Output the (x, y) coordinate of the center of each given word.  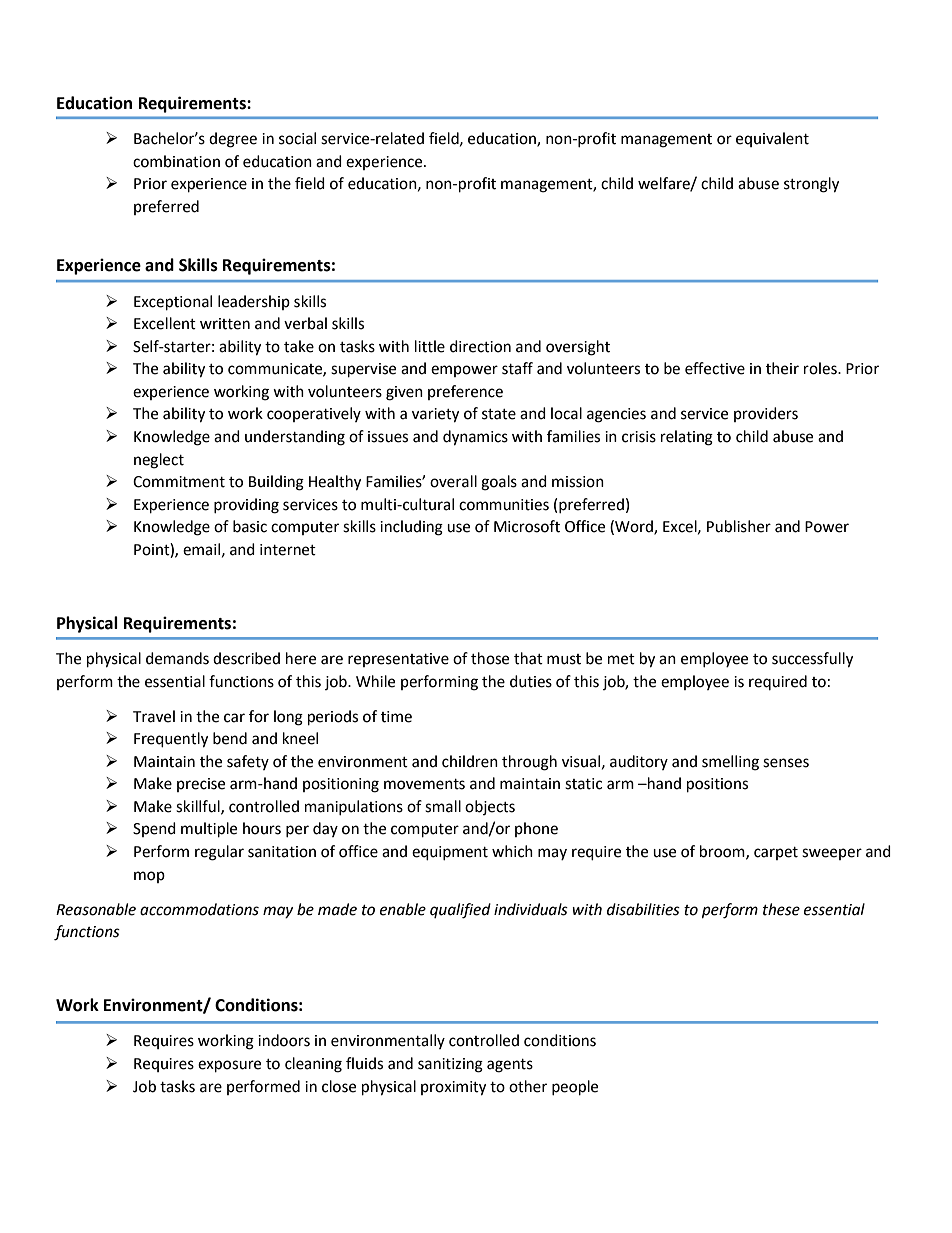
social (297, 138)
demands (177, 658)
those (490, 658)
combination (176, 161)
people (575, 1088)
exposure (229, 1066)
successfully (812, 660)
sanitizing (450, 1065)
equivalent (772, 139)
